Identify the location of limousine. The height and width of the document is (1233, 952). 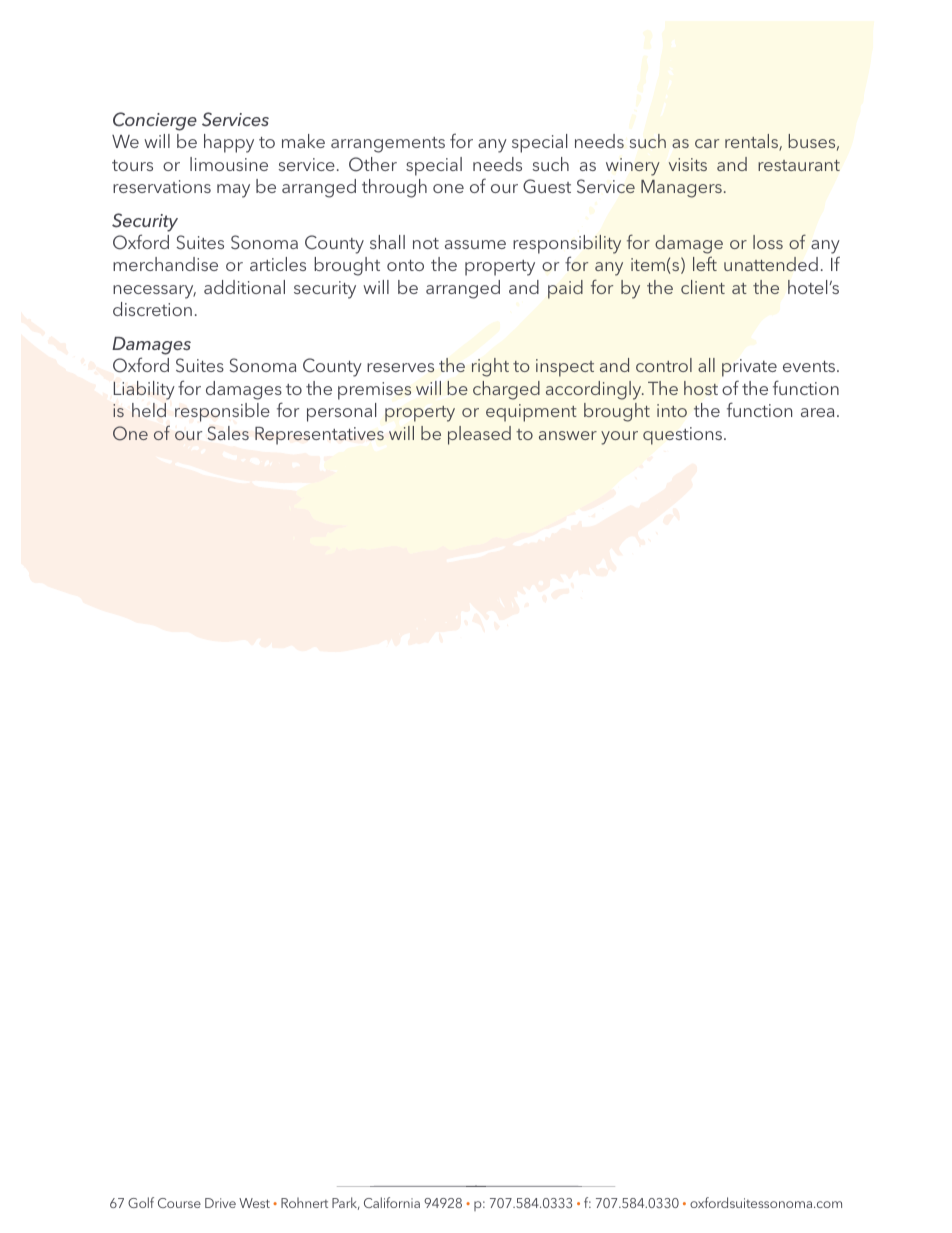
(229, 164).
